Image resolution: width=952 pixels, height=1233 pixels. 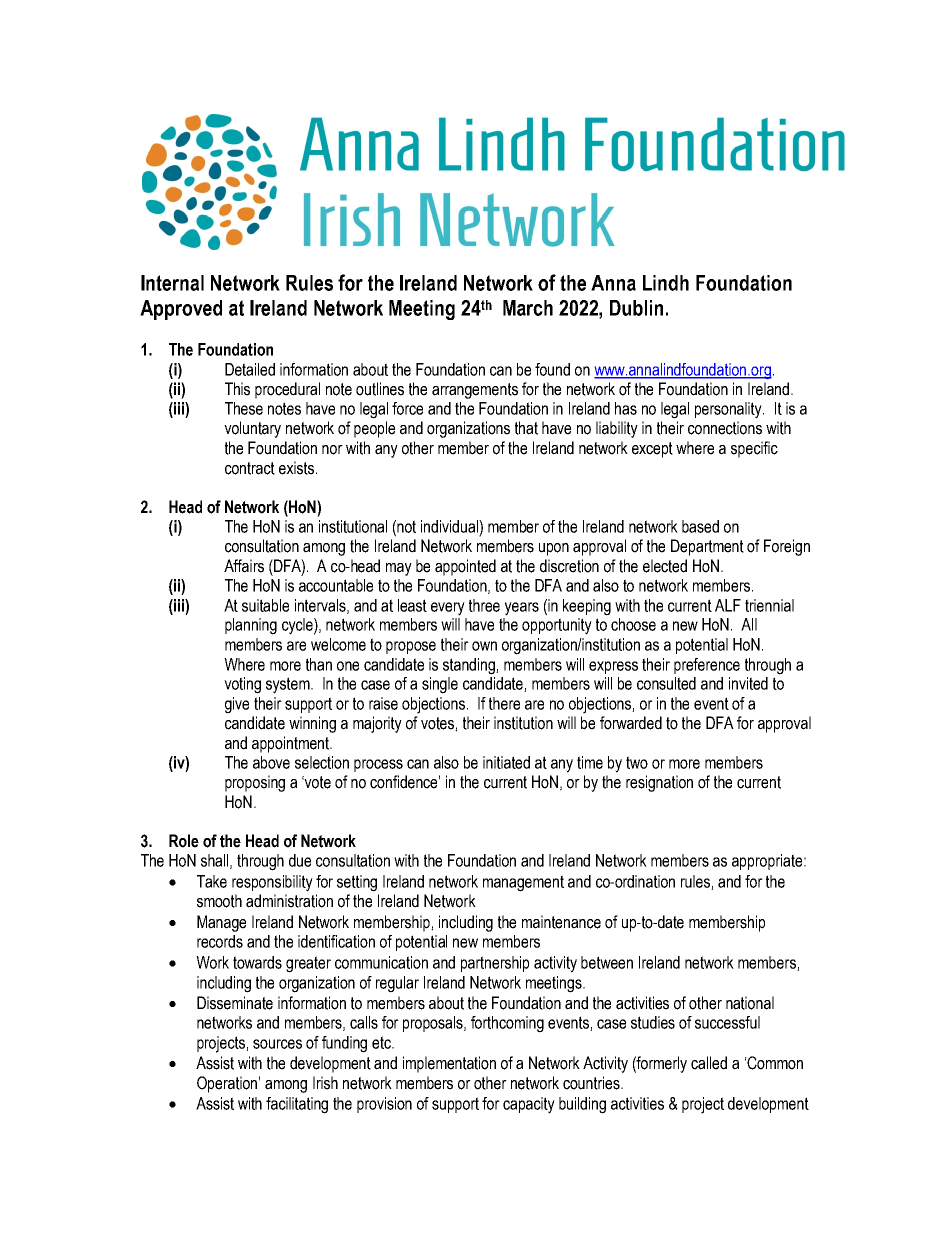 I want to click on responsibility, so click(x=272, y=883).
